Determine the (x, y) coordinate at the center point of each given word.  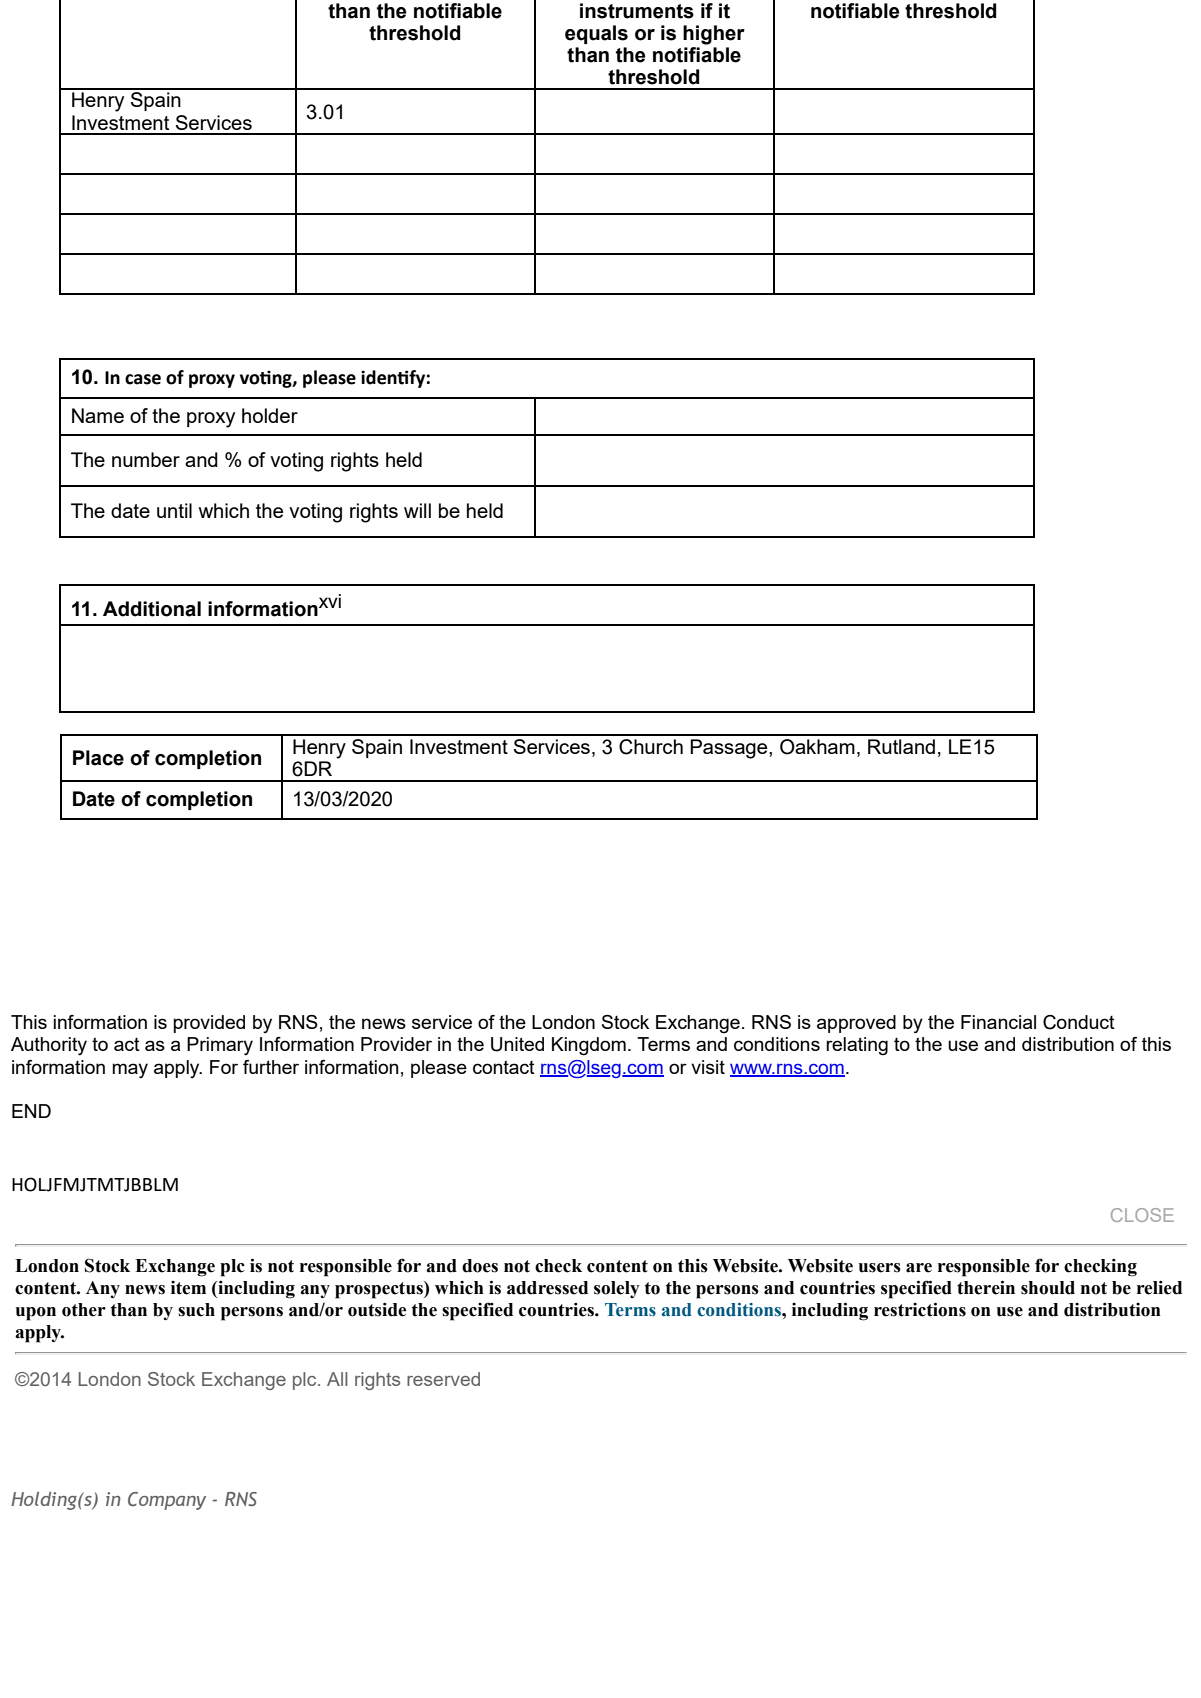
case (143, 379)
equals (596, 34)
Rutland (901, 746)
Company (167, 1501)
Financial (998, 1022)
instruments (637, 11)
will (417, 510)
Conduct (1079, 1022)
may (130, 1071)
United (517, 1044)
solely (617, 1289)
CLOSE (1142, 1215)
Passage (730, 749)
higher (714, 35)
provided (209, 1024)
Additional (152, 609)
